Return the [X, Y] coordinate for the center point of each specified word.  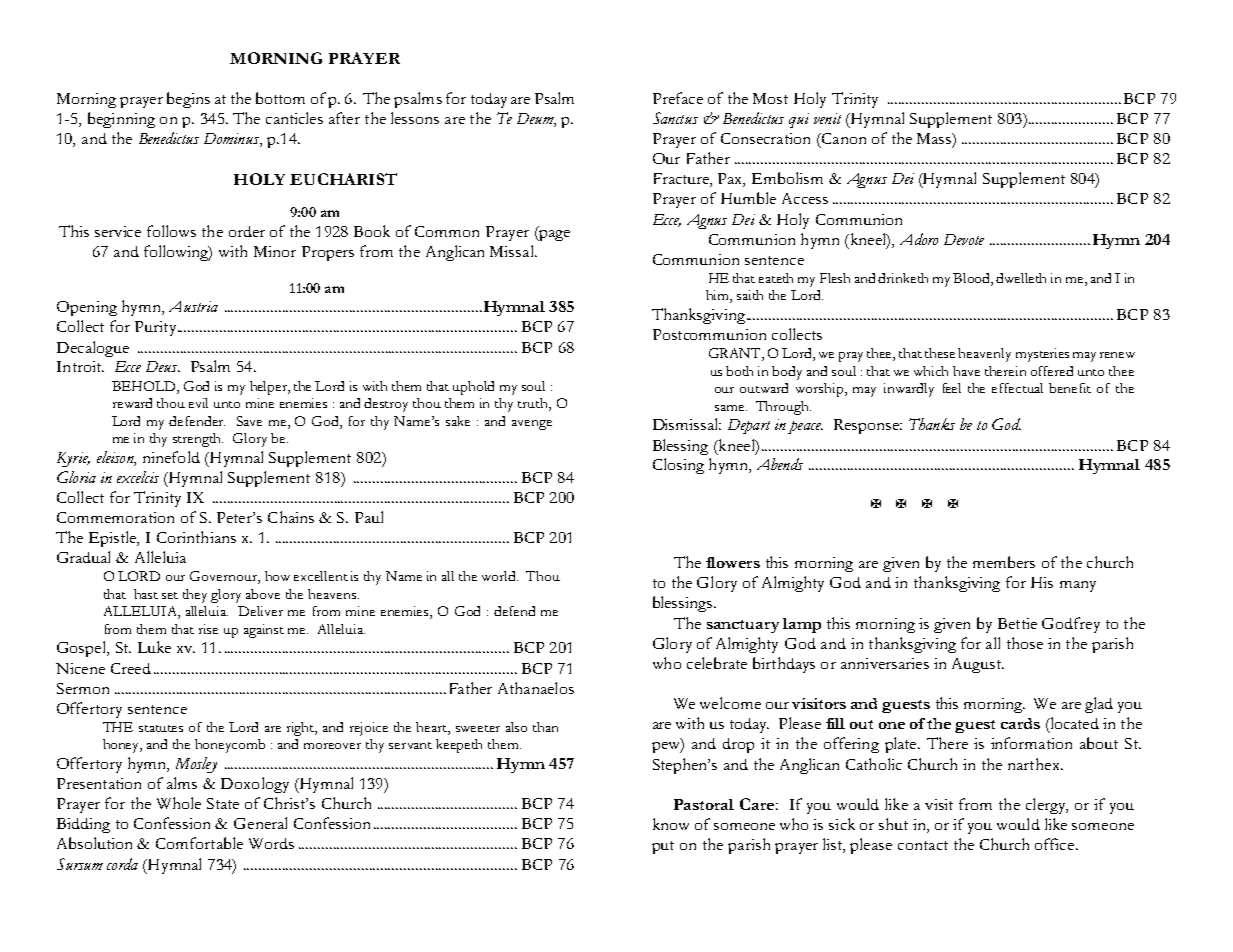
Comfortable [199, 843]
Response [867, 426]
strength [198, 440]
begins [188, 100]
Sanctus [675, 118]
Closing [678, 466]
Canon [842, 140]
